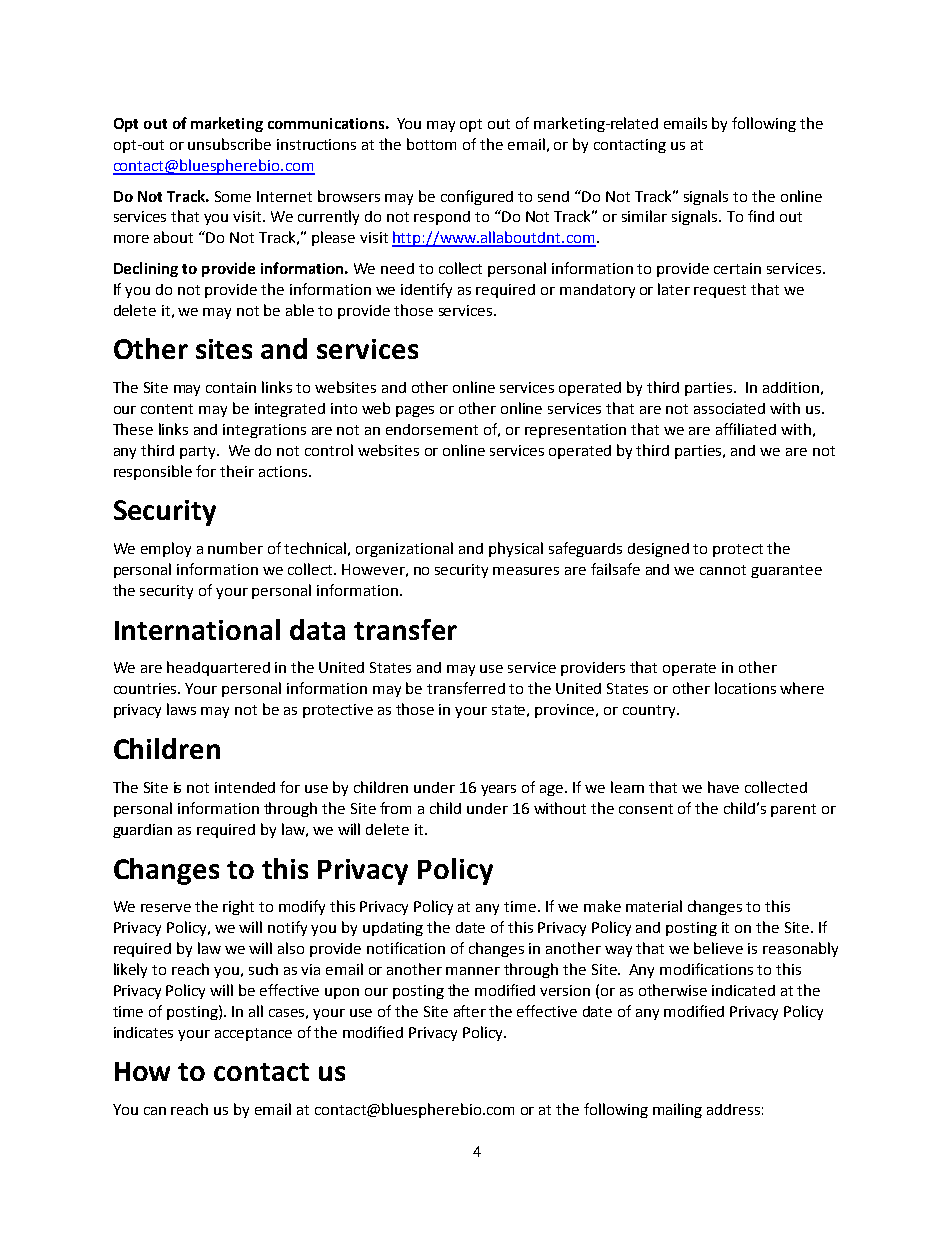 Image resolution: width=952 pixels, height=1233 pixels. Describe the element at coordinates (142, 831) in the image. I see `guardian` at that location.
